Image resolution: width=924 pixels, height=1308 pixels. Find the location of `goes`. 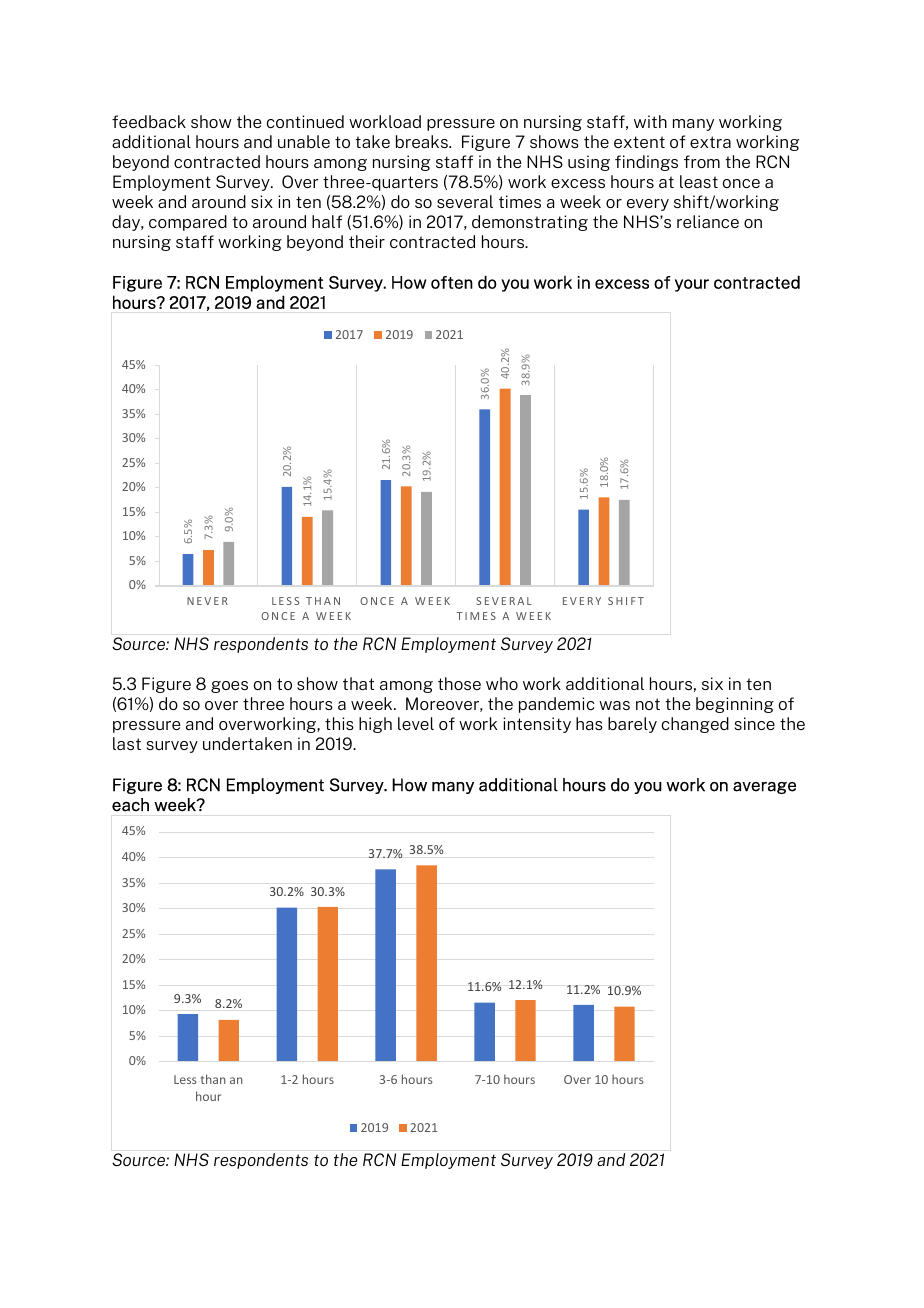

goes is located at coordinates (229, 687).
